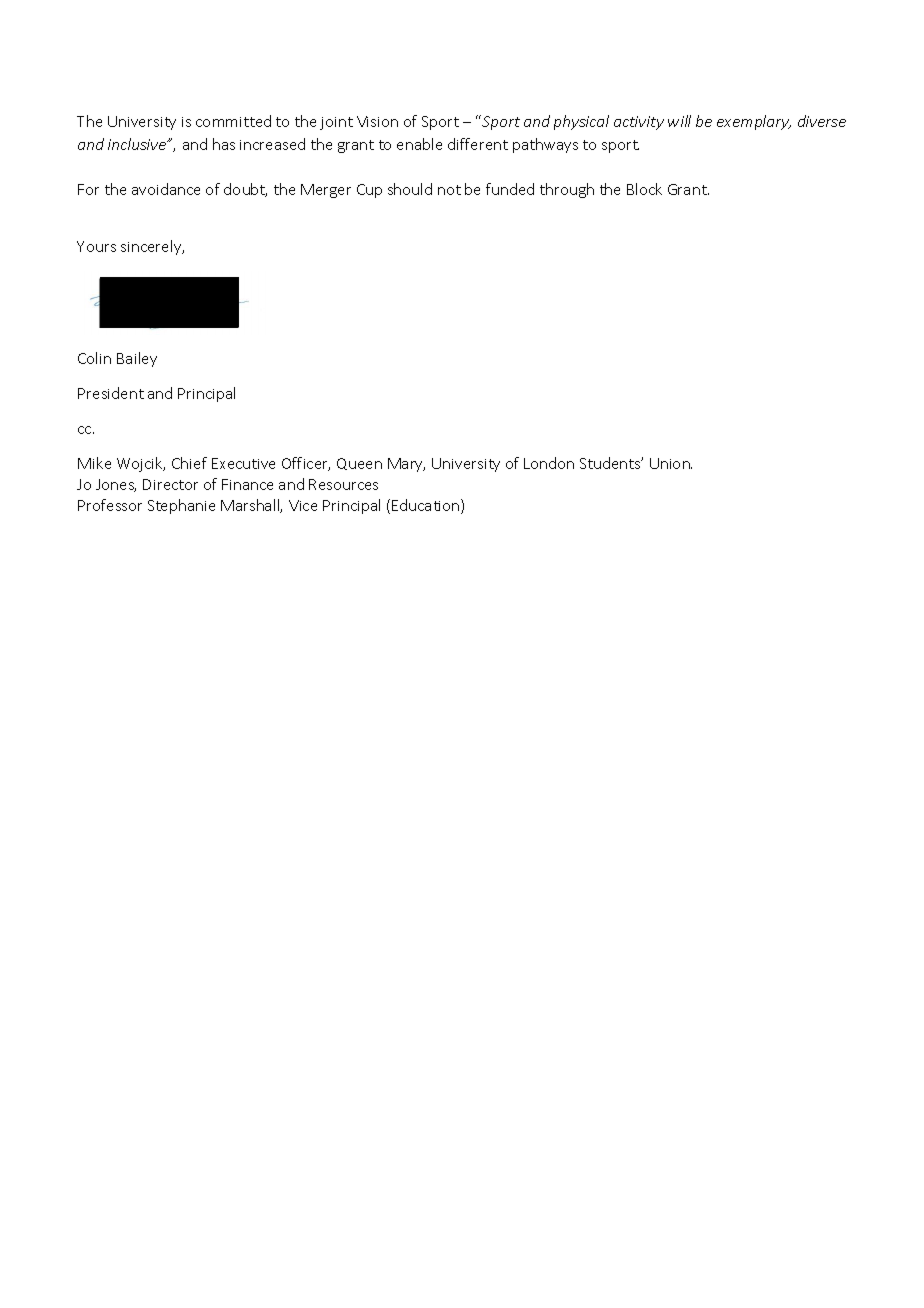 This screenshot has width=924, height=1308. What do you see at coordinates (644, 189) in the screenshot?
I see `Block` at bounding box center [644, 189].
